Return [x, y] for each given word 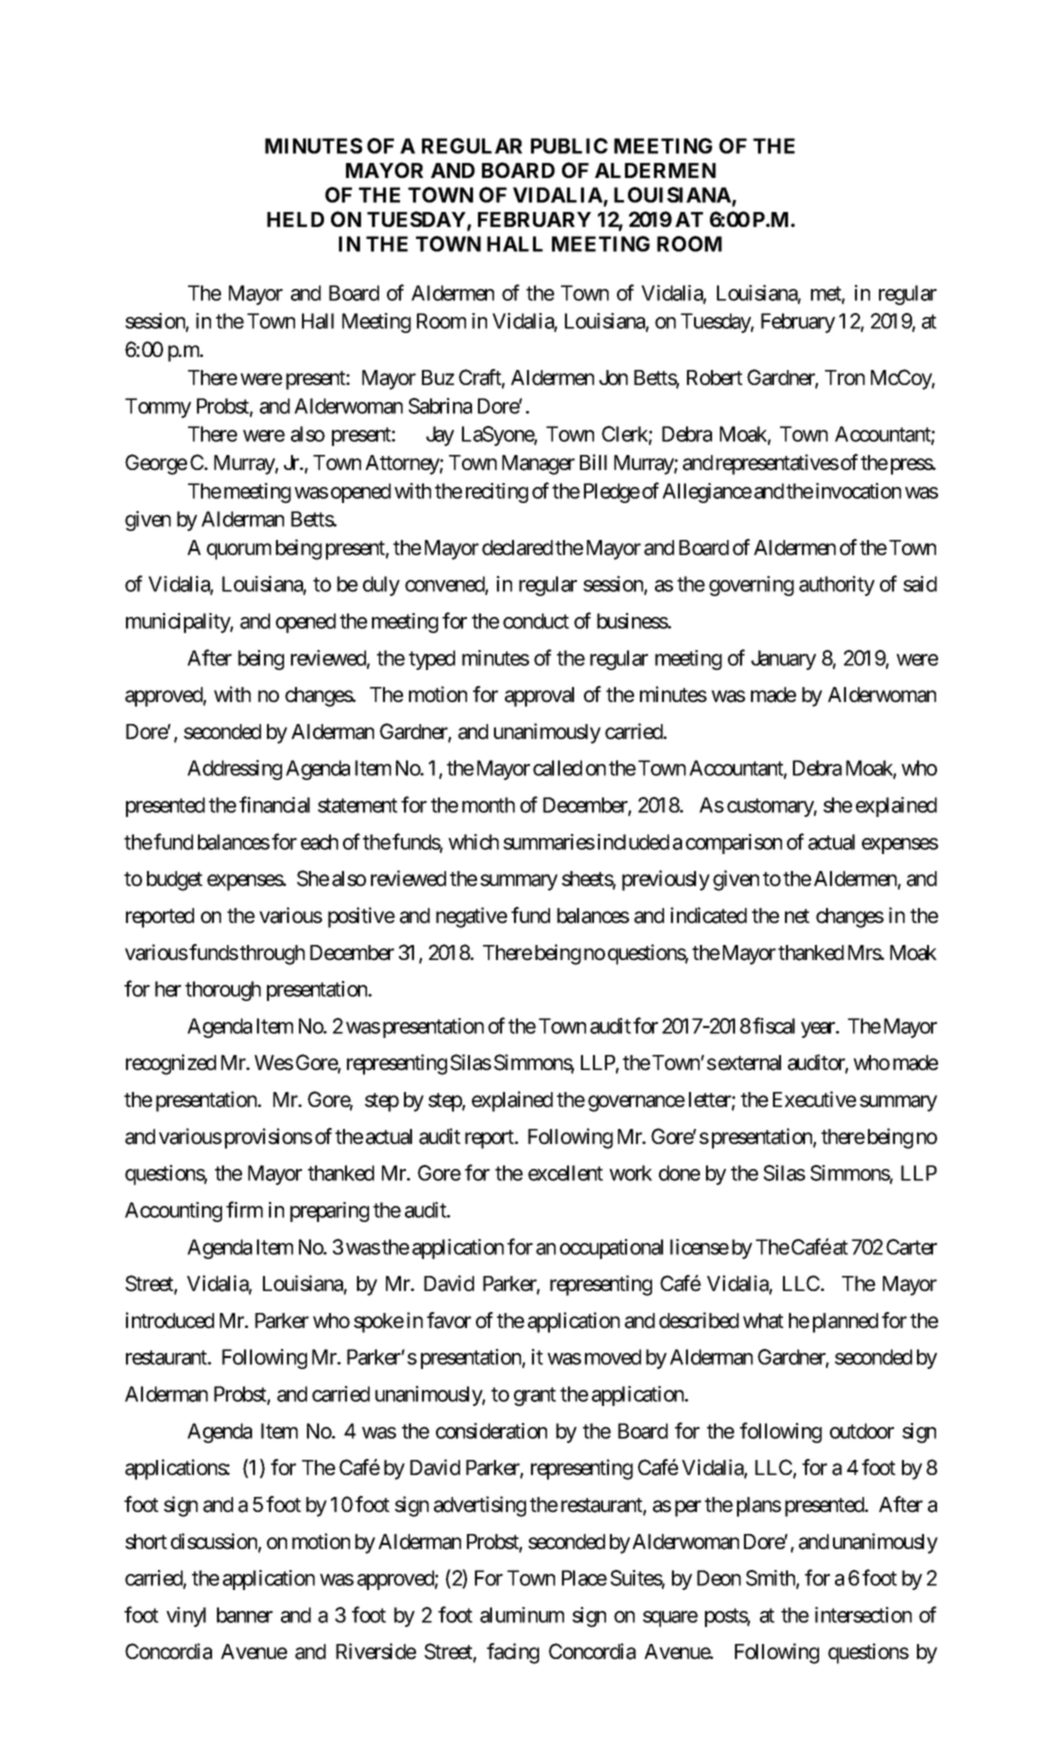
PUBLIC [569, 146]
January [783, 660]
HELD [295, 219]
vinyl [186, 1617]
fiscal [774, 1025]
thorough [223, 991]
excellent [565, 1173]
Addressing [234, 770]
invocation [858, 491]
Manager [538, 465]
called [557, 768]
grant [535, 1396]
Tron [845, 378]
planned [845, 1323]
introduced [170, 1320]
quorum [239, 551]
